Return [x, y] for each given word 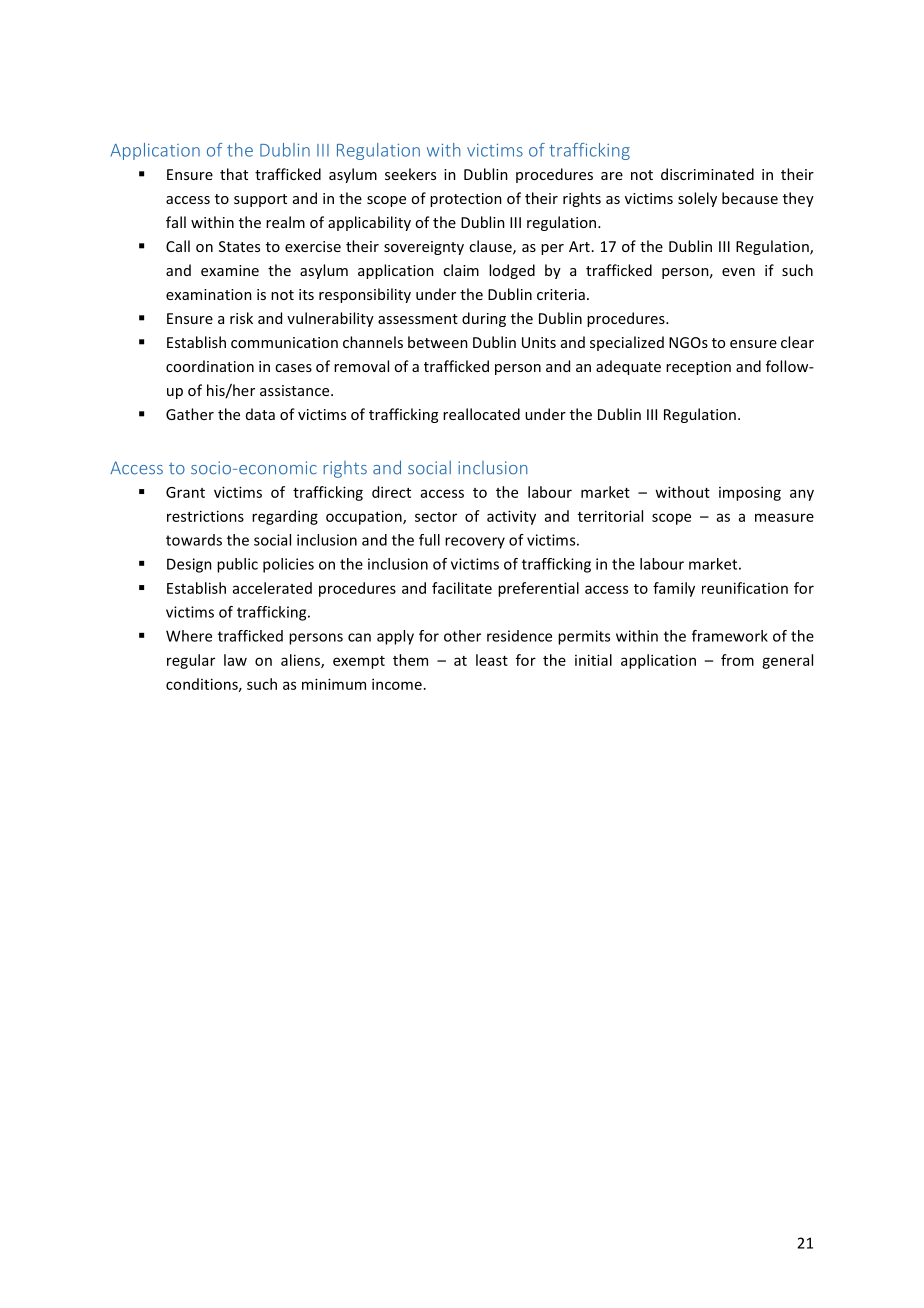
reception [698, 368]
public [237, 565]
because [750, 198]
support [260, 200]
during [484, 319]
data [260, 414]
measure [784, 517]
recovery [475, 543]
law [235, 660]
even [738, 272]
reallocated [481, 414]
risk [241, 318]
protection [466, 200]
